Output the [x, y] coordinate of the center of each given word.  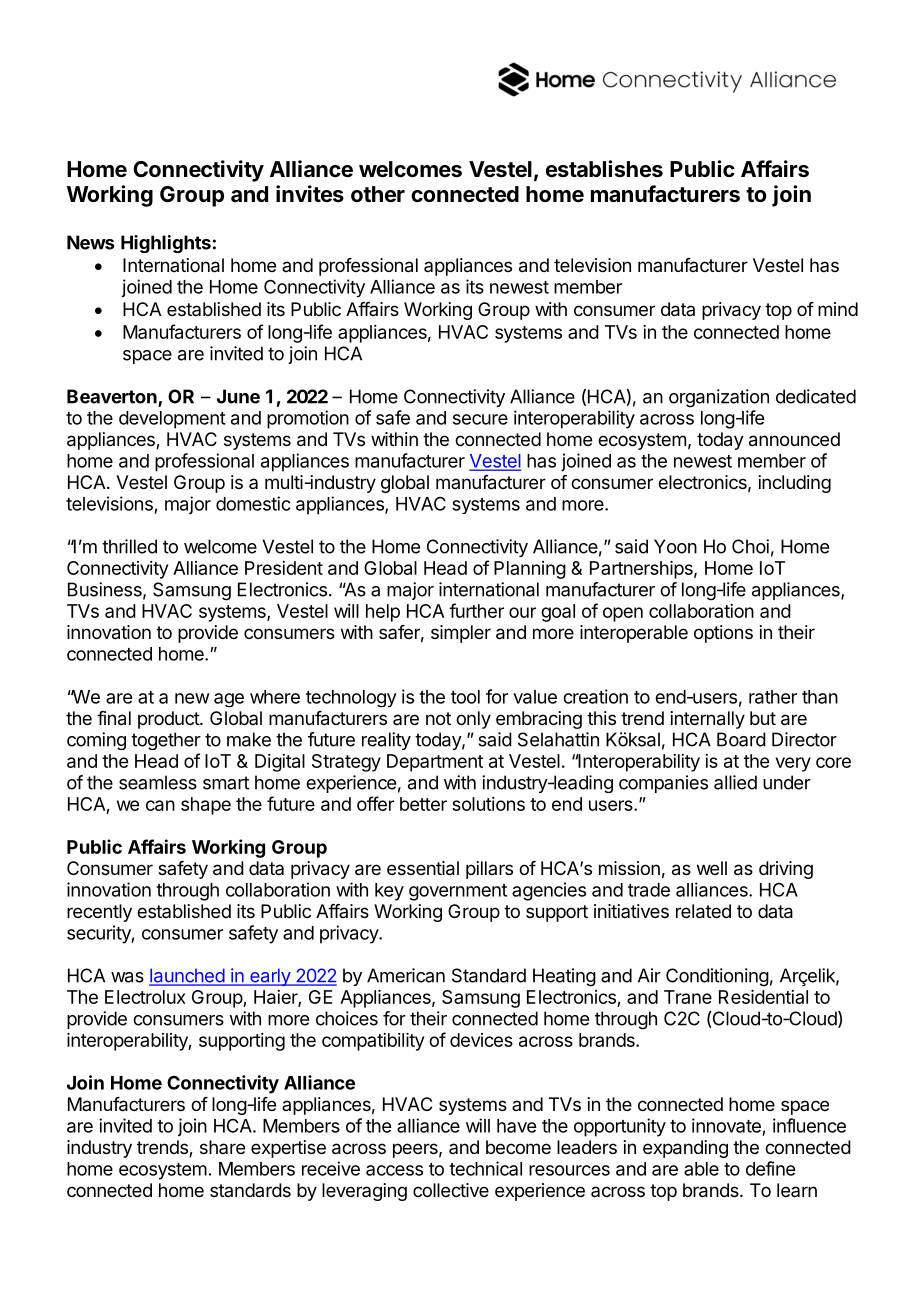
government [458, 892]
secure [480, 419]
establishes [604, 169]
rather [773, 697]
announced [794, 439]
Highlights [166, 244]
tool [465, 697]
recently [99, 913]
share [222, 1147]
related [703, 911]
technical [485, 1168]
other [378, 194]
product [169, 720]
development [172, 420]
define [770, 1168]
